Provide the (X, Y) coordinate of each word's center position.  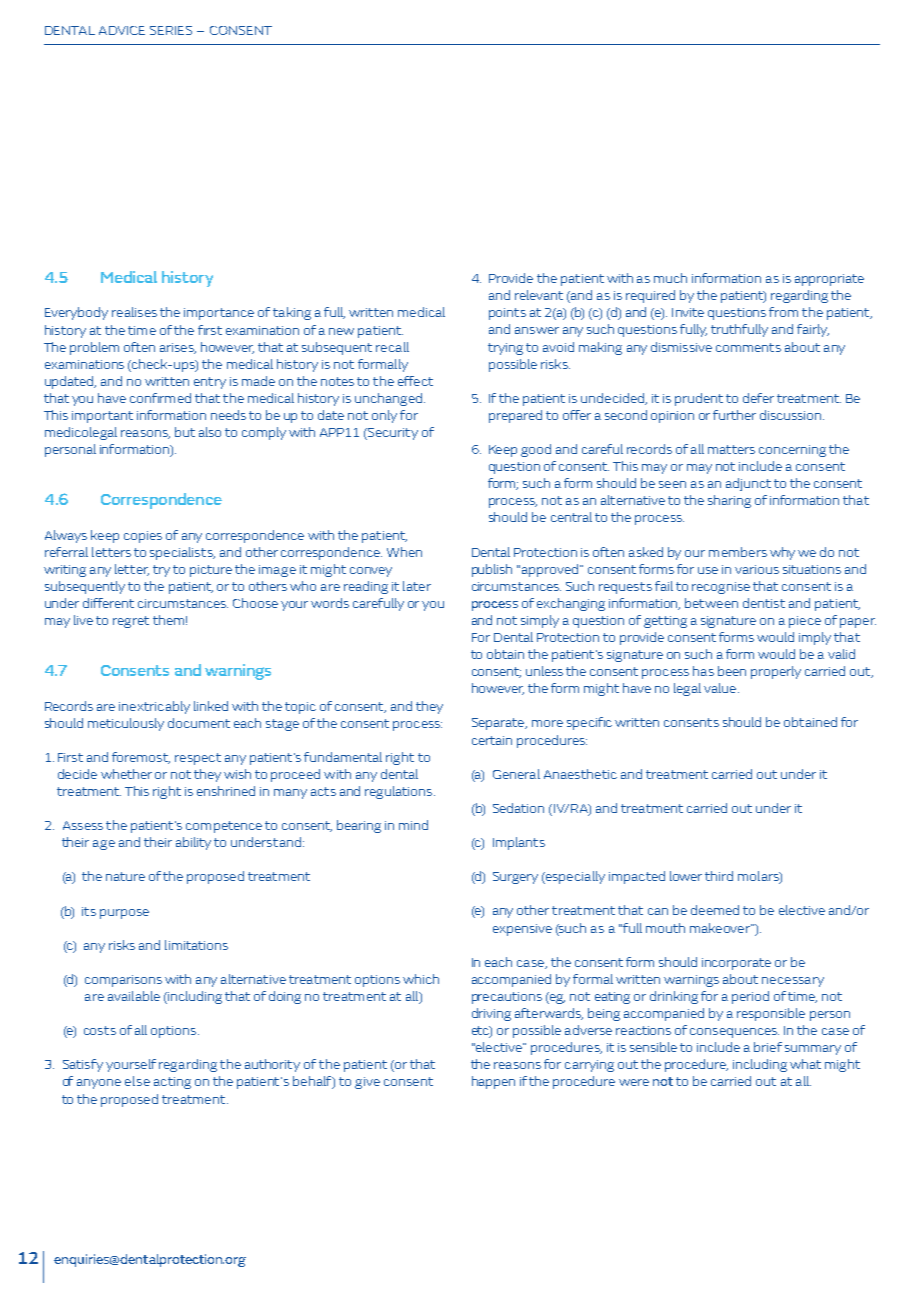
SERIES (171, 30)
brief (768, 1047)
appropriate (829, 280)
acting (172, 1083)
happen (493, 1082)
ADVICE (122, 30)
